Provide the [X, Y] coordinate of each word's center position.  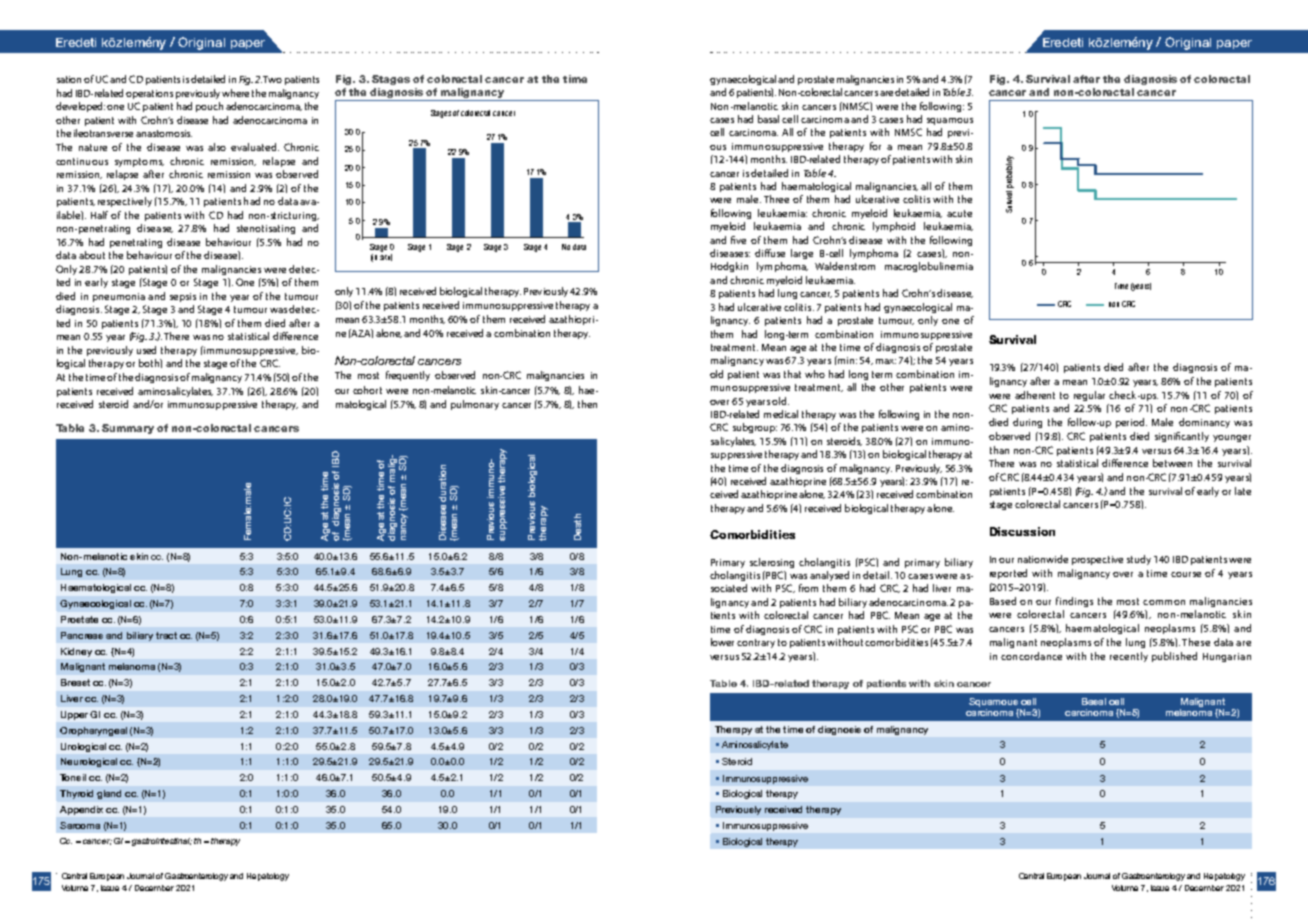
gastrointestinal [162, 842]
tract [166, 635]
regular [1089, 396]
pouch [209, 107]
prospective [1097, 560]
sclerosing [772, 563]
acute [959, 213]
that [792, 374]
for [875, 146]
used [146, 350]
